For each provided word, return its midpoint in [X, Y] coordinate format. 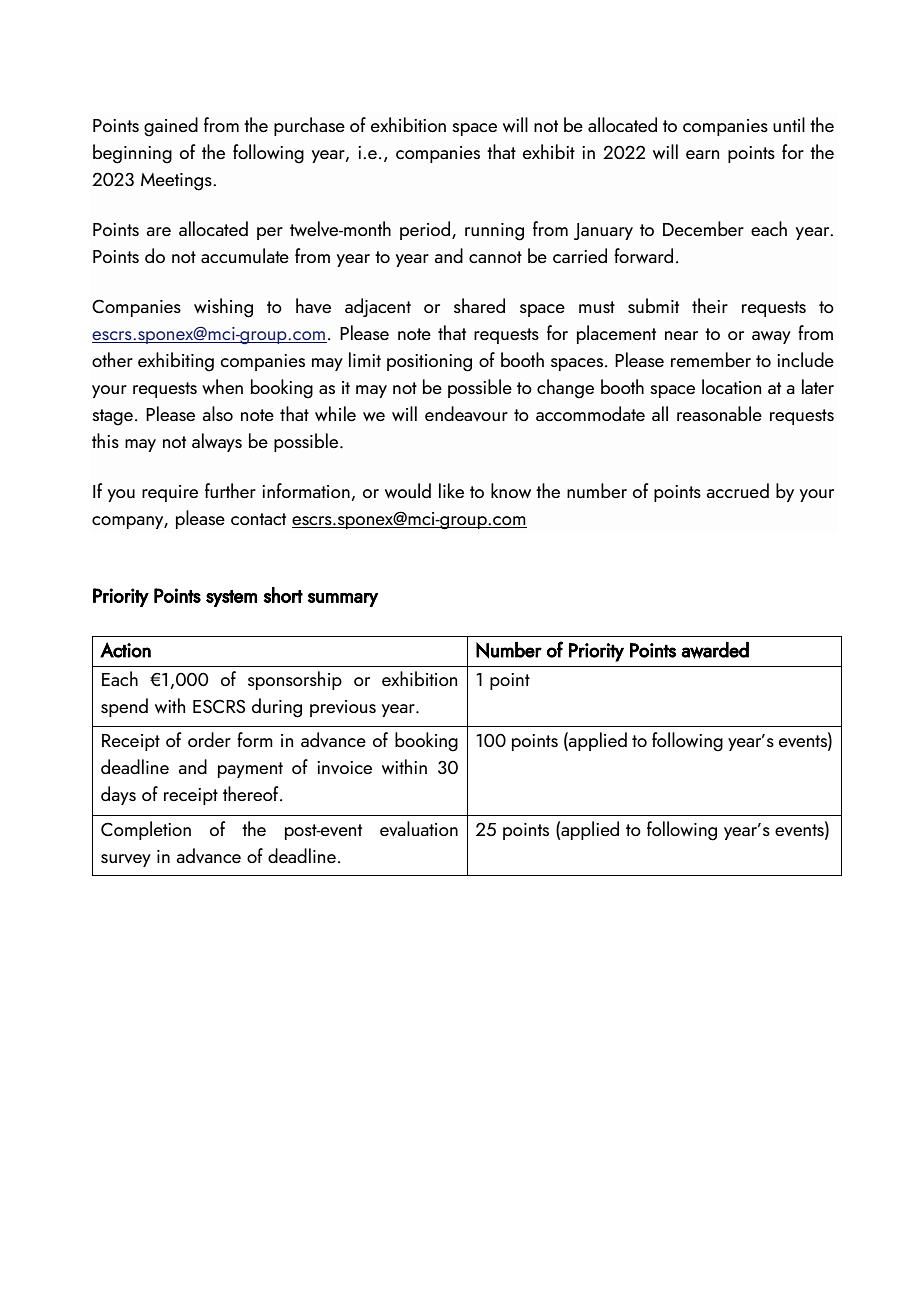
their [710, 305]
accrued [737, 490]
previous [343, 708]
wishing [223, 308]
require [170, 493]
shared [479, 305]
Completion [146, 830]
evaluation [419, 828]
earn [702, 154]
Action [125, 650]
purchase [309, 126]
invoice [344, 767]
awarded [715, 650]
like [451, 490]
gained [171, 127]
